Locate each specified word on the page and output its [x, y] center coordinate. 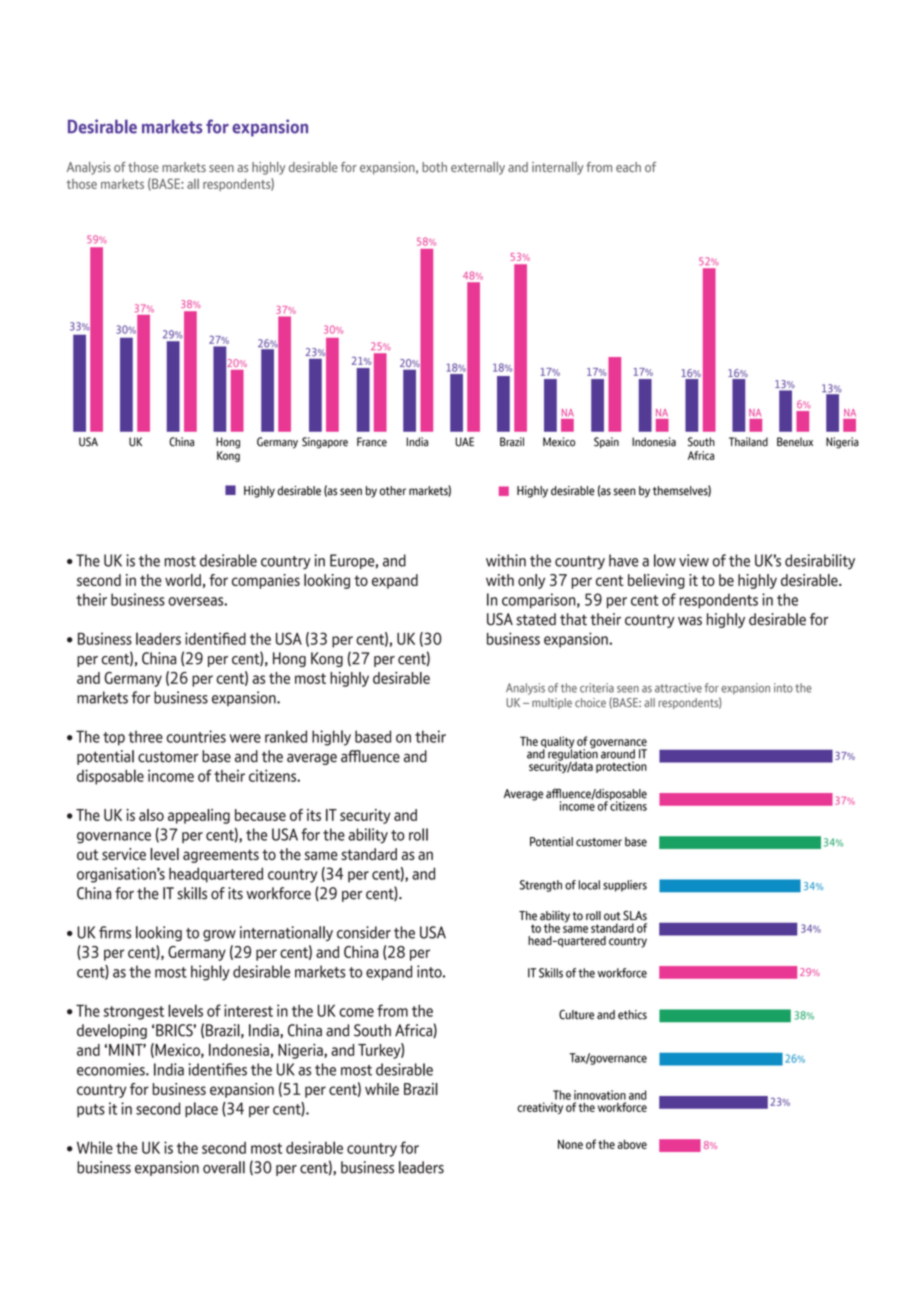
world [183, 580]
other [393, 491]
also [151, 815]
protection [621, 767]
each [628, 167]
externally [478, 168]
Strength [541, 886]
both [434, 167]
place [201, 1110]
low [665, 560]
